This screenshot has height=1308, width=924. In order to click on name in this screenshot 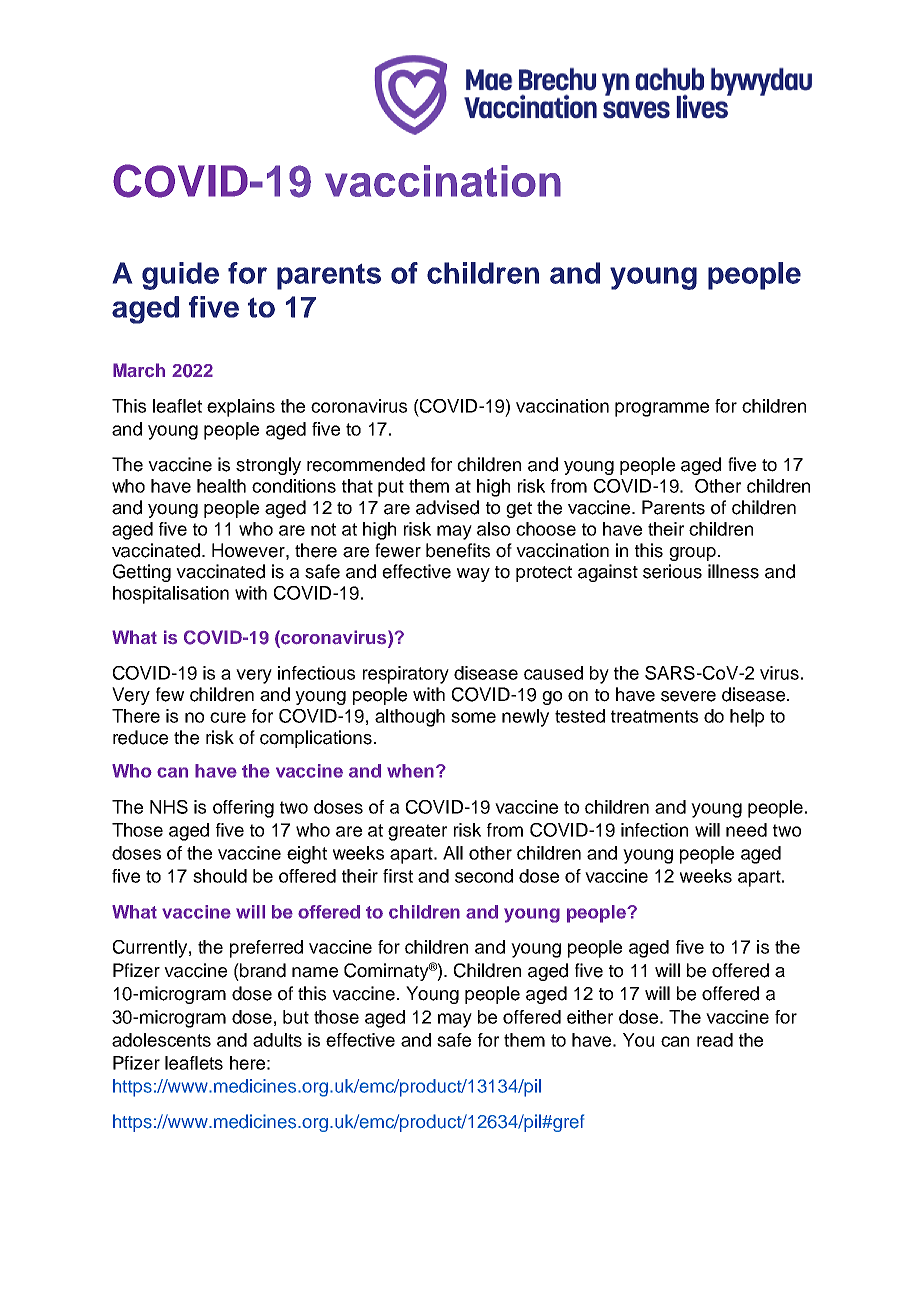, I will do `click(315, 972)`.
